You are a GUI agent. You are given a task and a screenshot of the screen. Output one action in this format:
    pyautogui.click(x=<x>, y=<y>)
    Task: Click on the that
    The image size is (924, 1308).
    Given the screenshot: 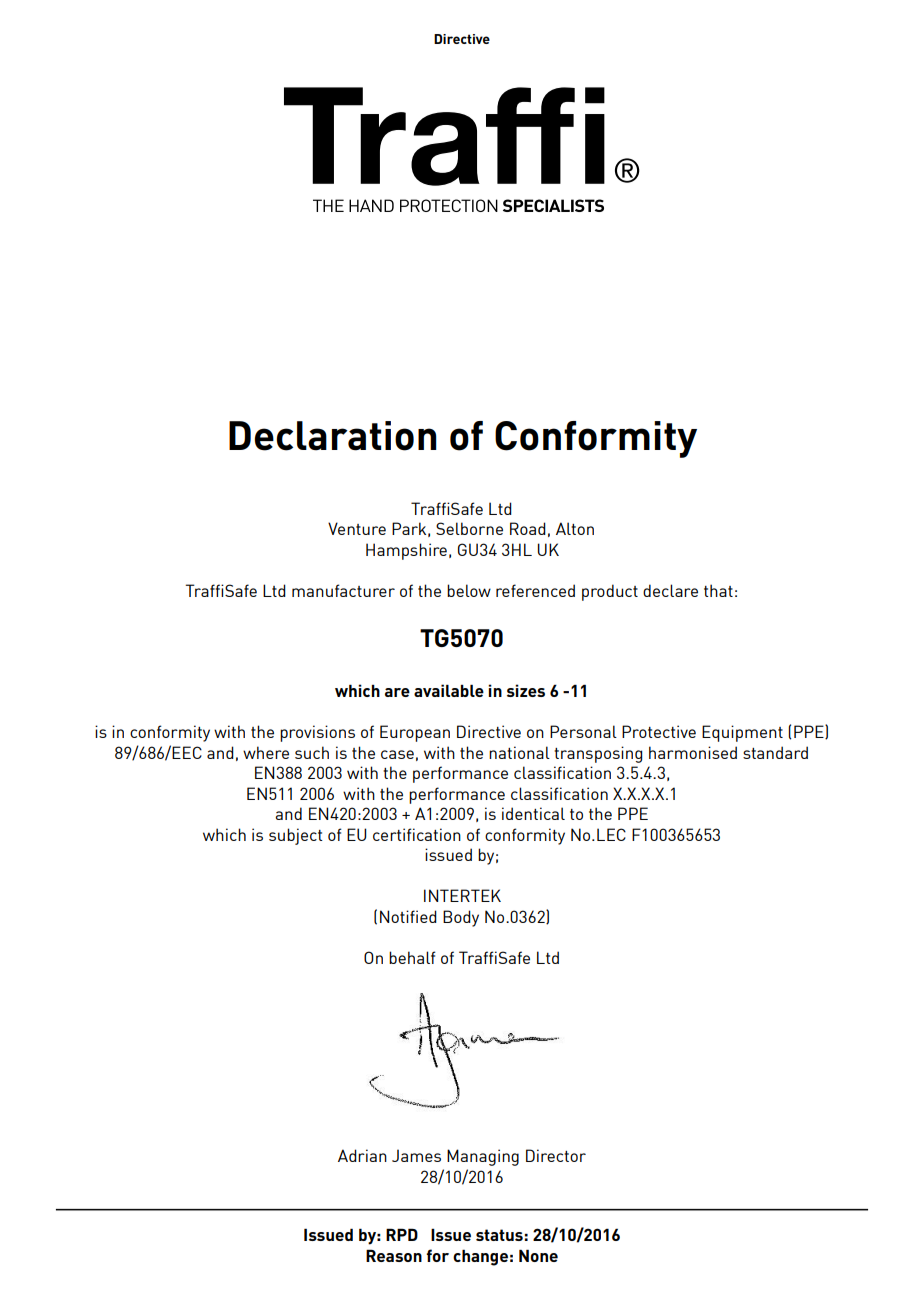 What is the action you would take?
    pyautogui.click(x=718, y=590)
